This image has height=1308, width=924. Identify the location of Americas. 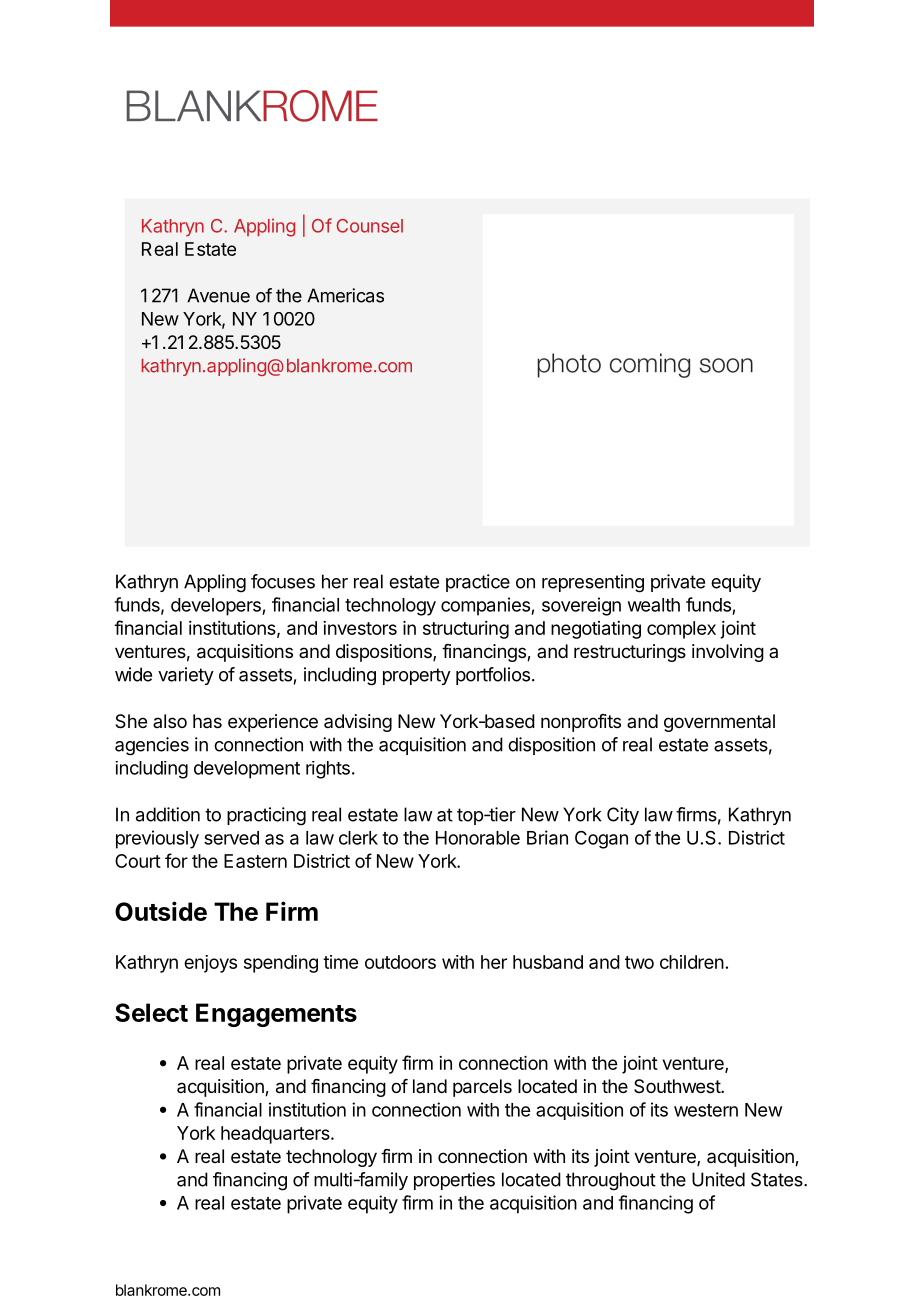
(345, 295).
